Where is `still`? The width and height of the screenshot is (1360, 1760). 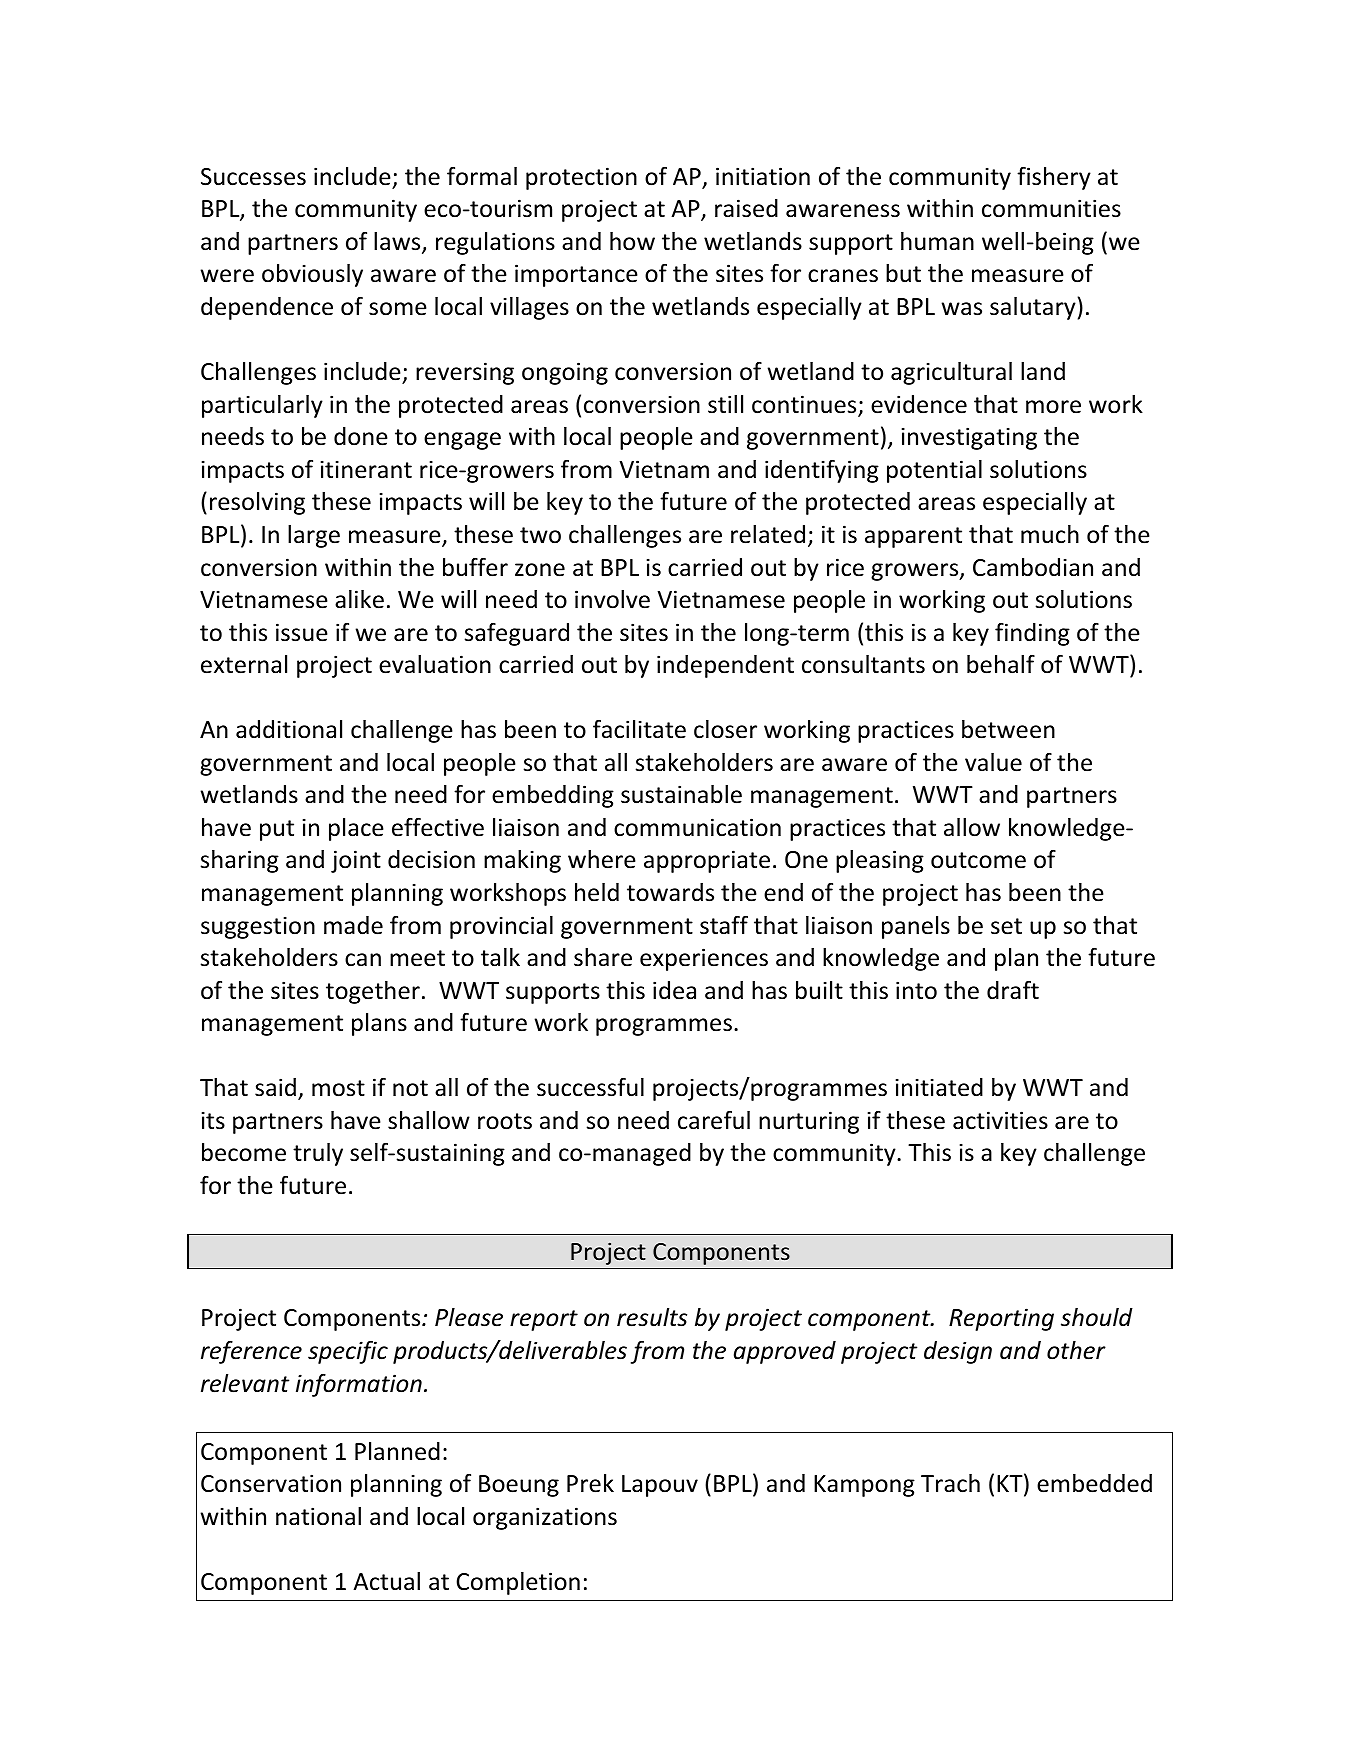 still is located at coordinates (725, 404).
